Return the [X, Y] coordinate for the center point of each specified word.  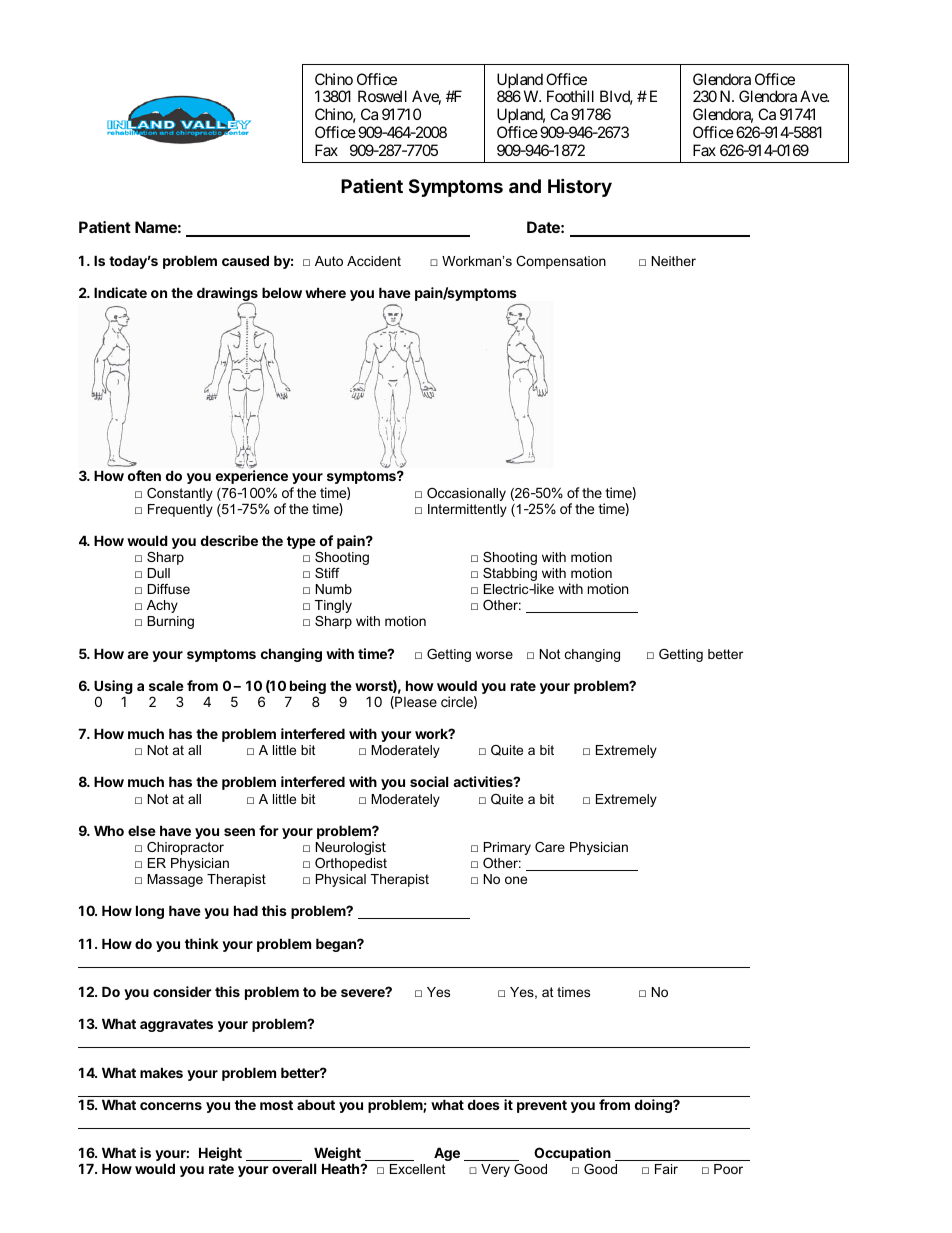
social [429, 781]
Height [220, 1154]
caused [245, 260]
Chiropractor [185, 848]
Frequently [180, 510]
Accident [374, 261]
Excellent [418, 1169]
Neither [674, 261]
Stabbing [511, 576]
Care [550, 847]
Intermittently [467, 510]
